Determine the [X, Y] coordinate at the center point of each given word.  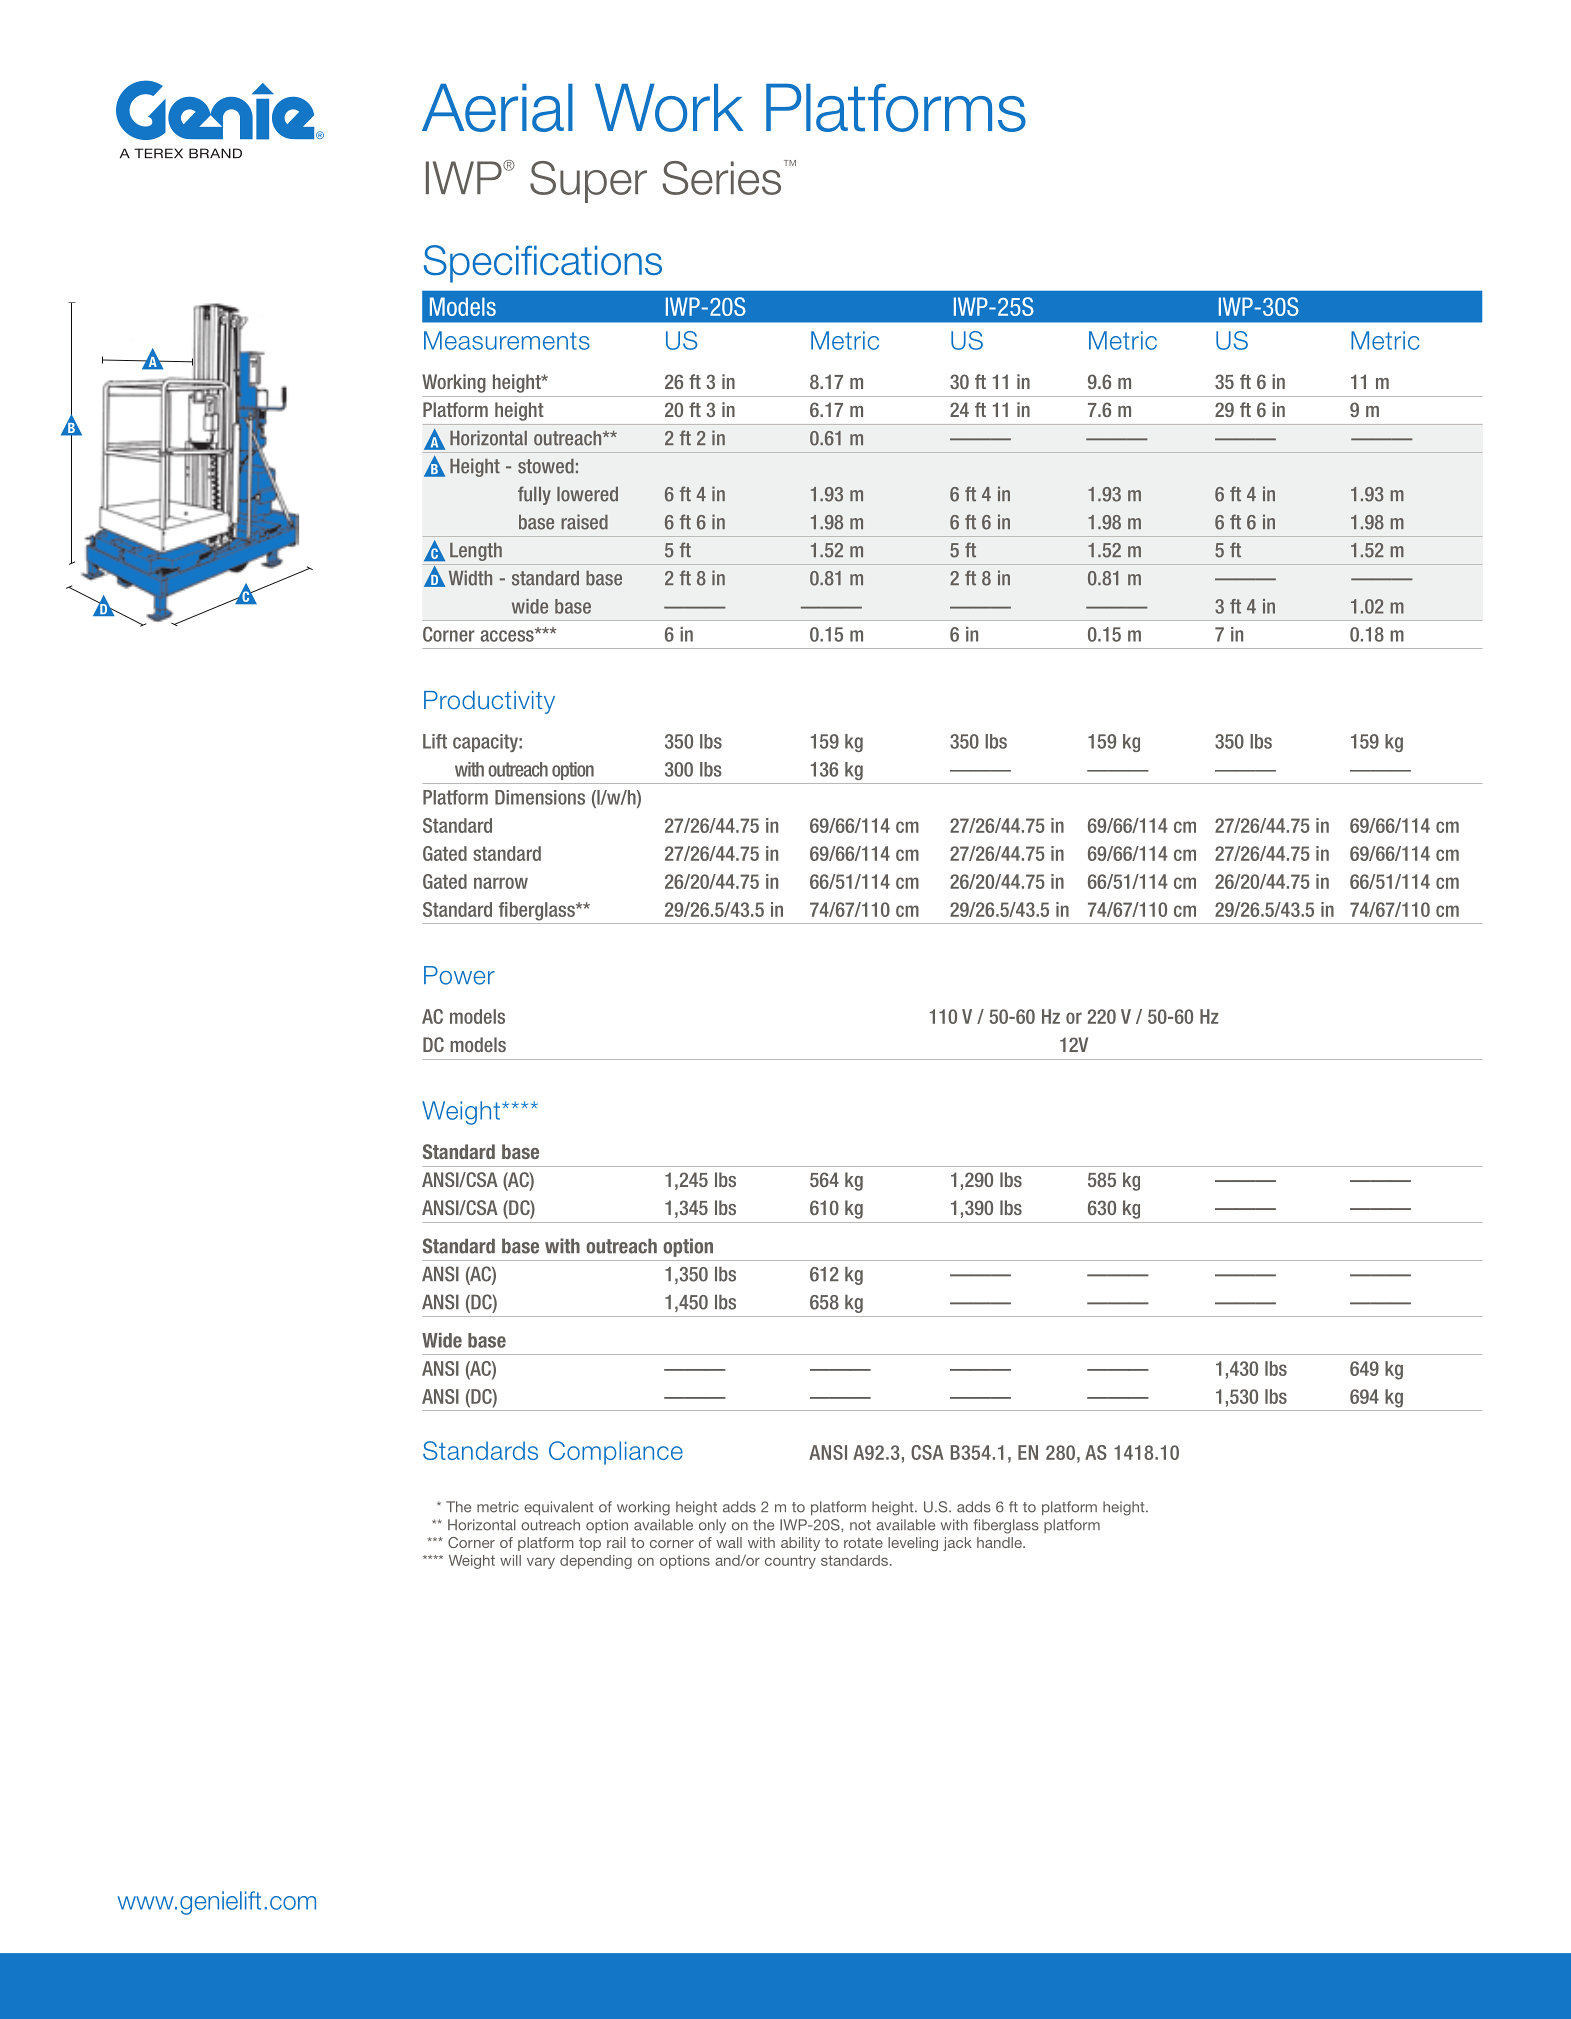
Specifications [543, 264]
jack [957, 1544]
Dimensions [540, 797]
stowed [546, 466]
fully [534, 495]
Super [588, 182]
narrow [501, 883]
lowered [587, 494]
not [860, 1525]
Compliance [616, 1453]
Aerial [497, 108]
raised [584, 522]
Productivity [489, 702]
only [712, 1526]
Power [459, 975]
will [510, 1560]
